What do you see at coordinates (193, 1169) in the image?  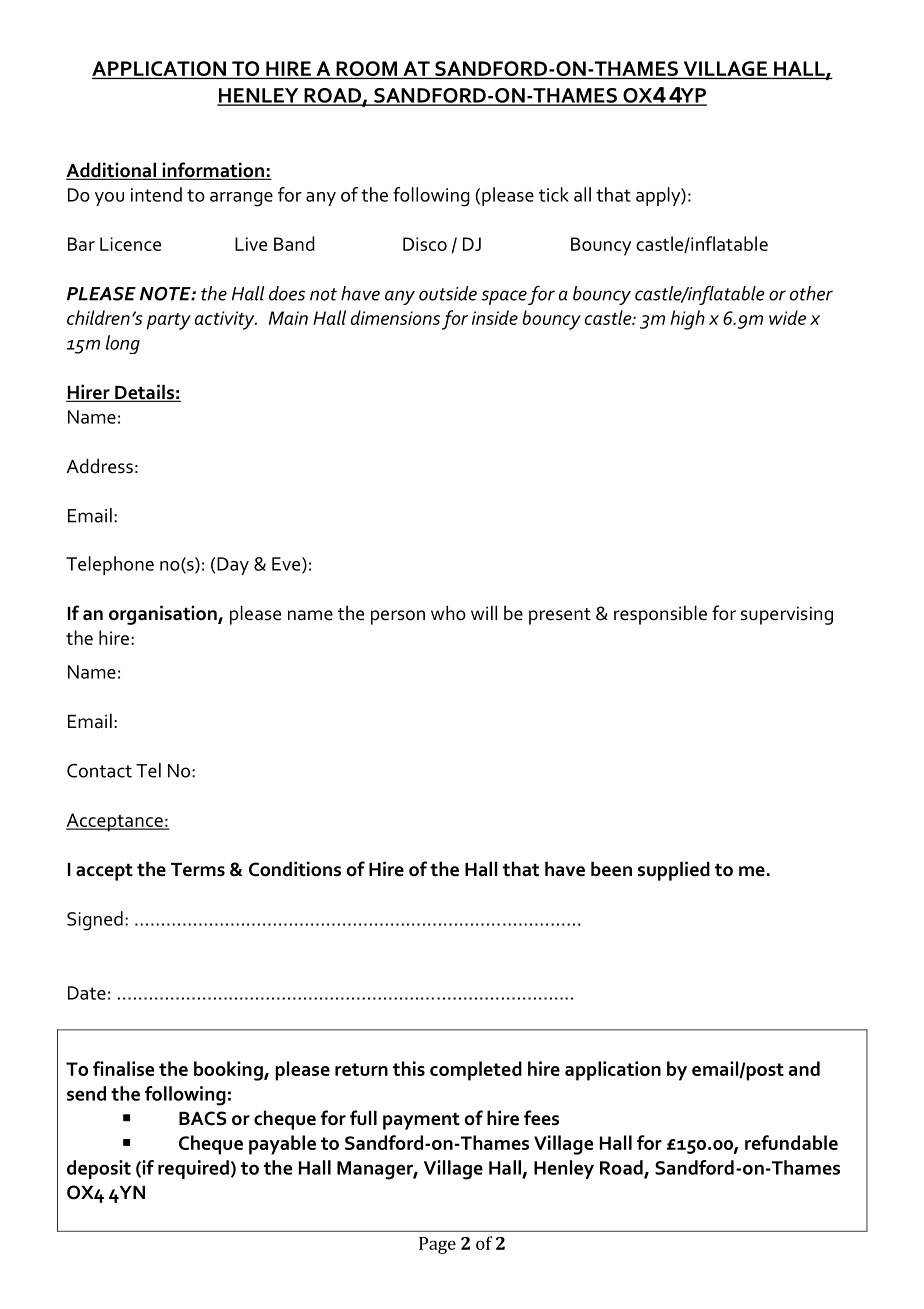 I see `required` at bounding box center [193, 1169].
